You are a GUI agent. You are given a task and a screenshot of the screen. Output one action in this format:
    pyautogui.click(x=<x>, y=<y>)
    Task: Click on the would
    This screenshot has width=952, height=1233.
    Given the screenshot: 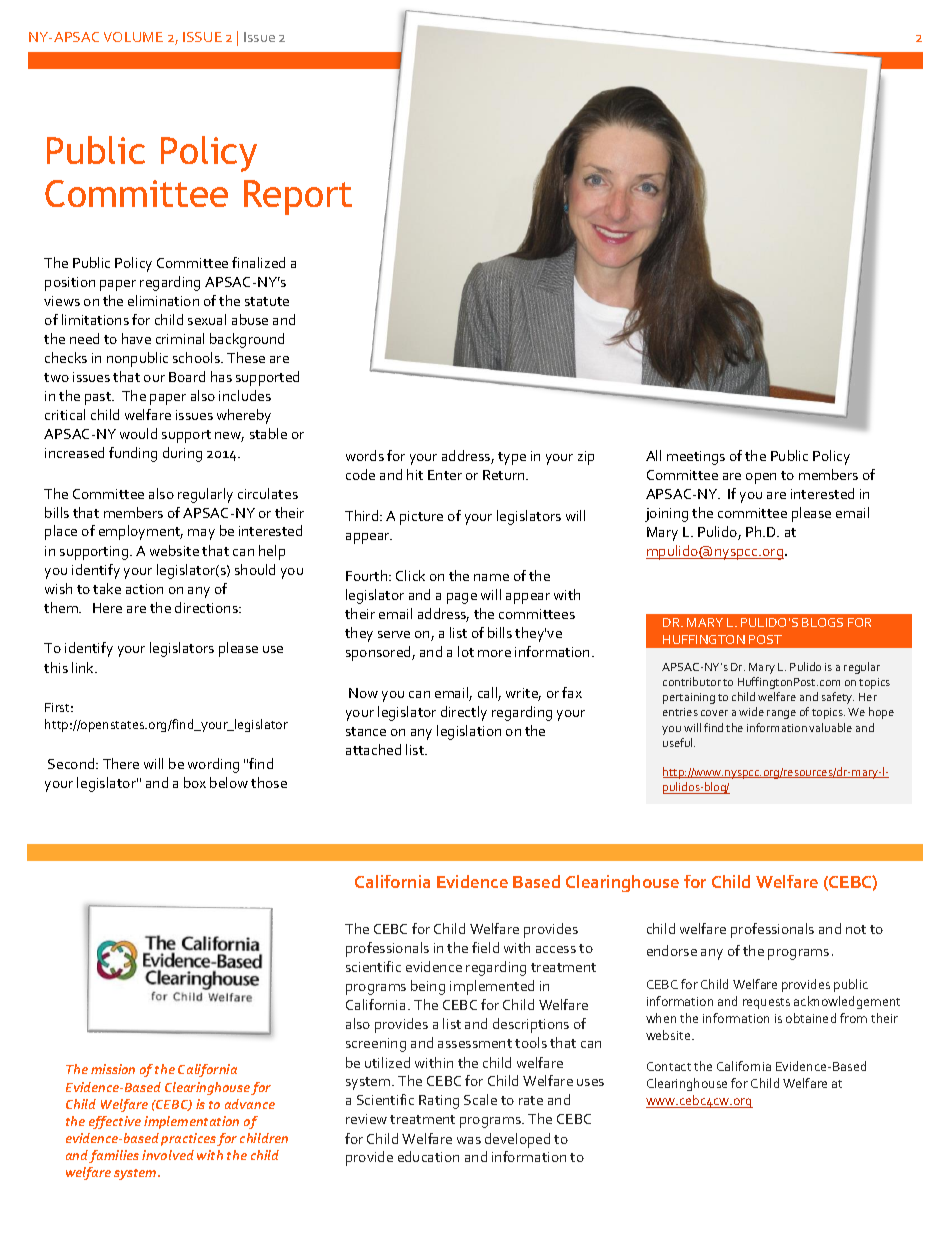 What is the action you would take?
    pyautogui.click(x=138, y=433)
